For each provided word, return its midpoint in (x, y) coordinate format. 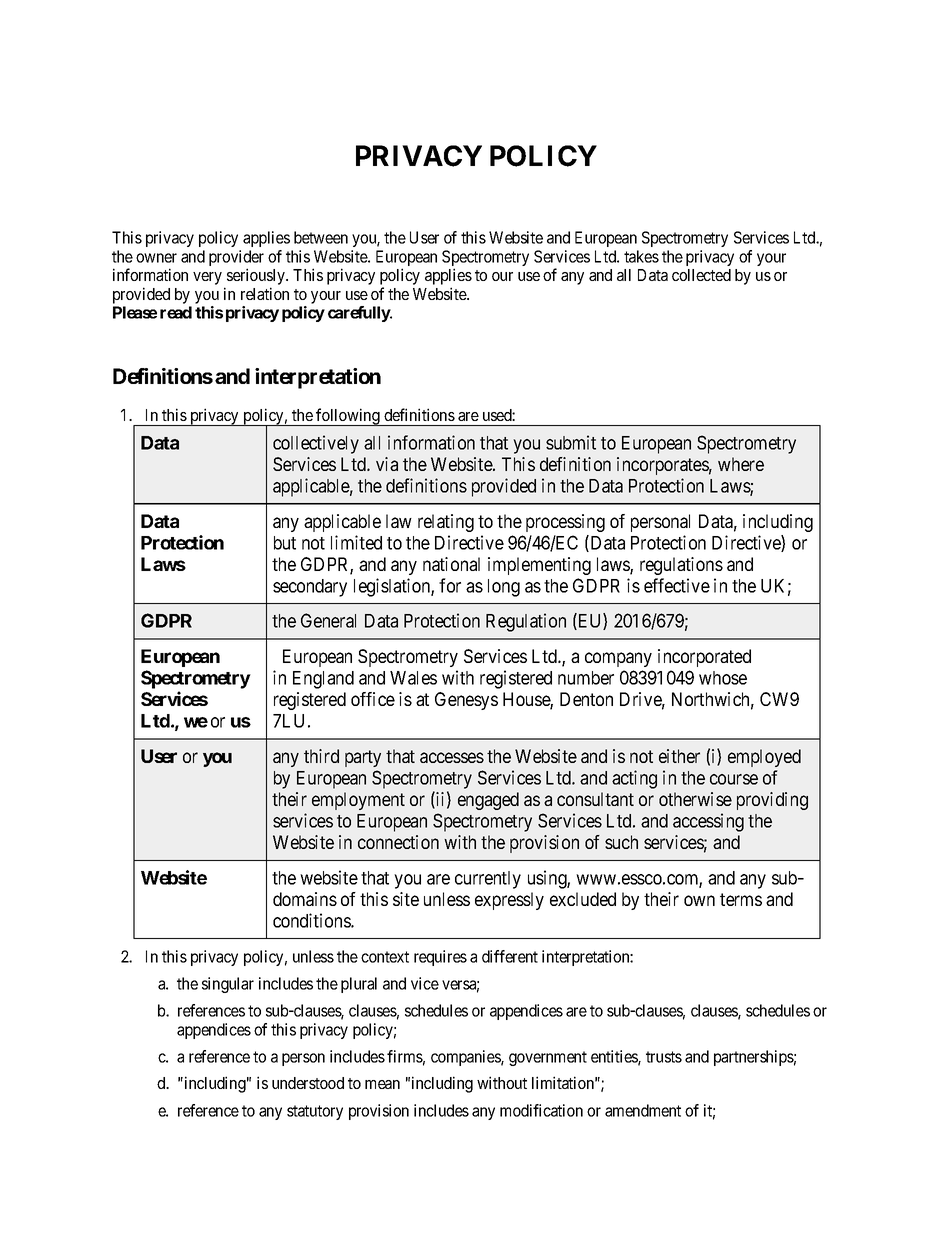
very (207, 278)
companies (466, 1058)
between (321, 237)
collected (701, 275)
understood (308, 1083)
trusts (664, 1057)
